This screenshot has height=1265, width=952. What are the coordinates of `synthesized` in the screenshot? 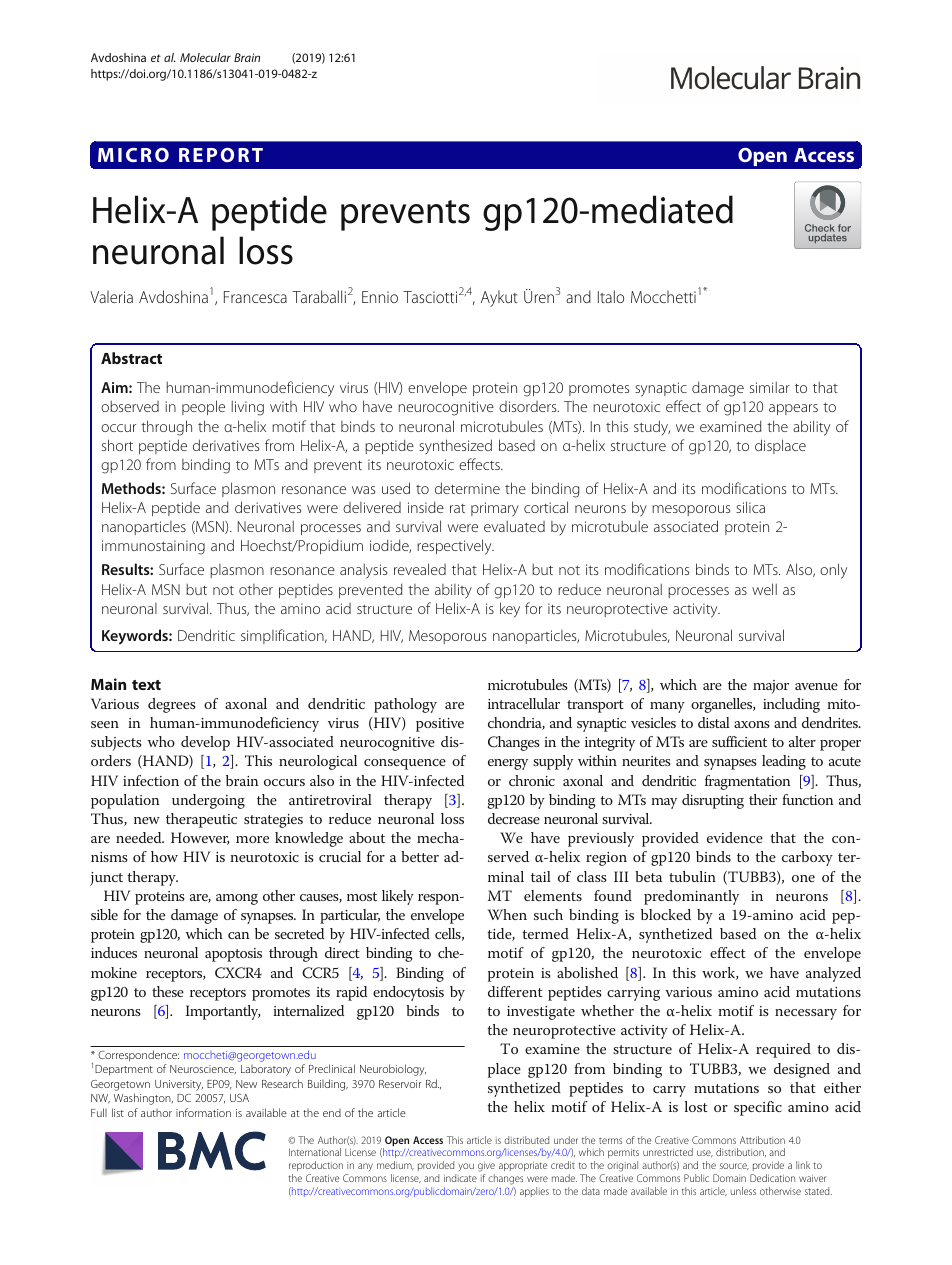 It's located at (455, 447).
